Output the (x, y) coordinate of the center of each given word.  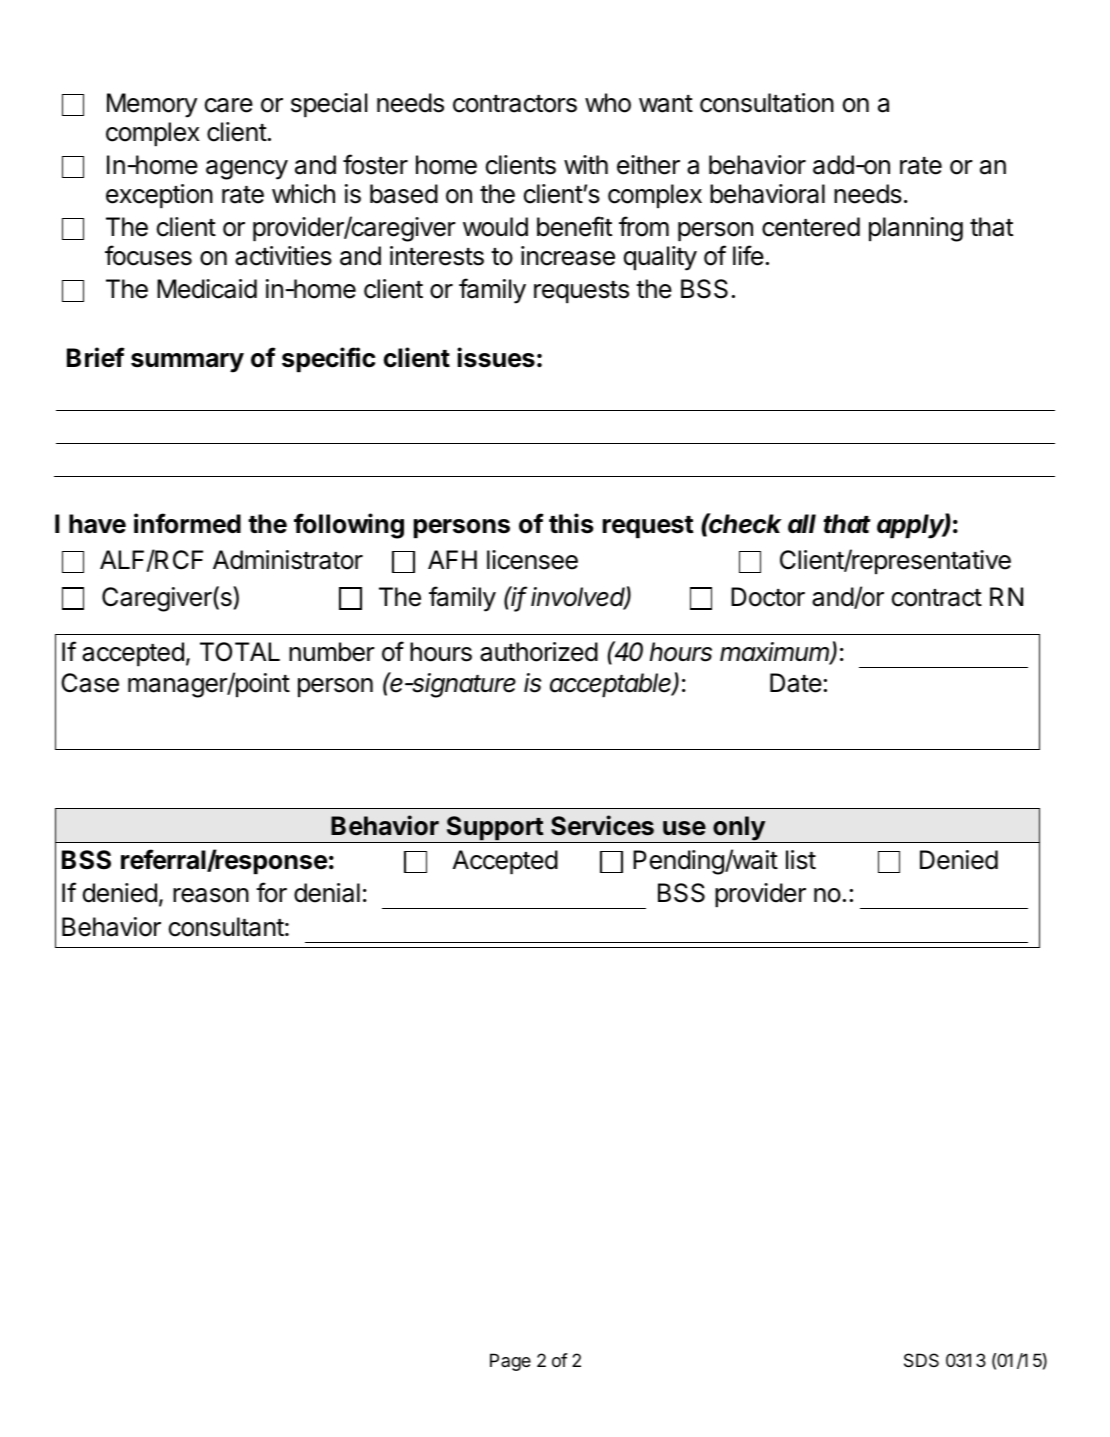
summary (187, 363)
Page (510, 1362)
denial (327, 893)
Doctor (768, 597)
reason (211, 895)
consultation (767, 103)
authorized (539, 652)
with (586, 164)
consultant (226, 927)
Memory (152, 105)
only (739, 829)
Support (494, 829)
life (748, 255)
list (801, 860)
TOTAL (240, 652)
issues (496, 357)
